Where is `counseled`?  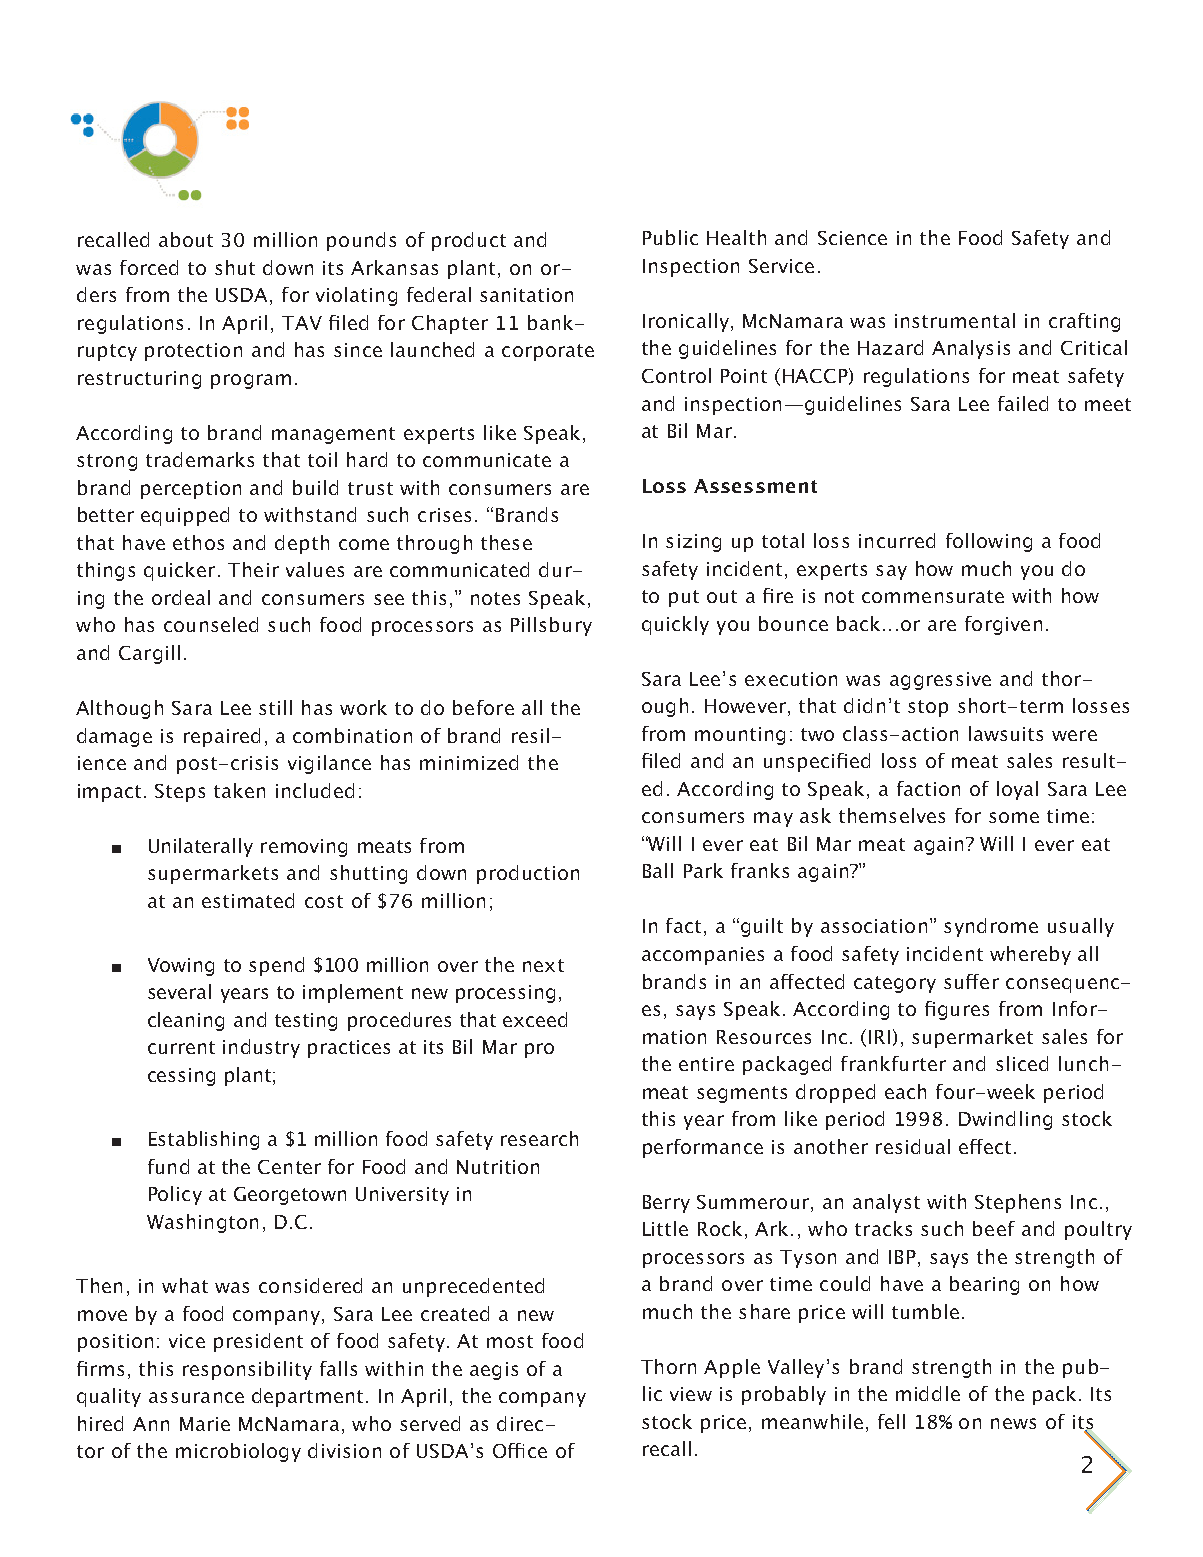
counseled is located at coordinates (211, 624).
